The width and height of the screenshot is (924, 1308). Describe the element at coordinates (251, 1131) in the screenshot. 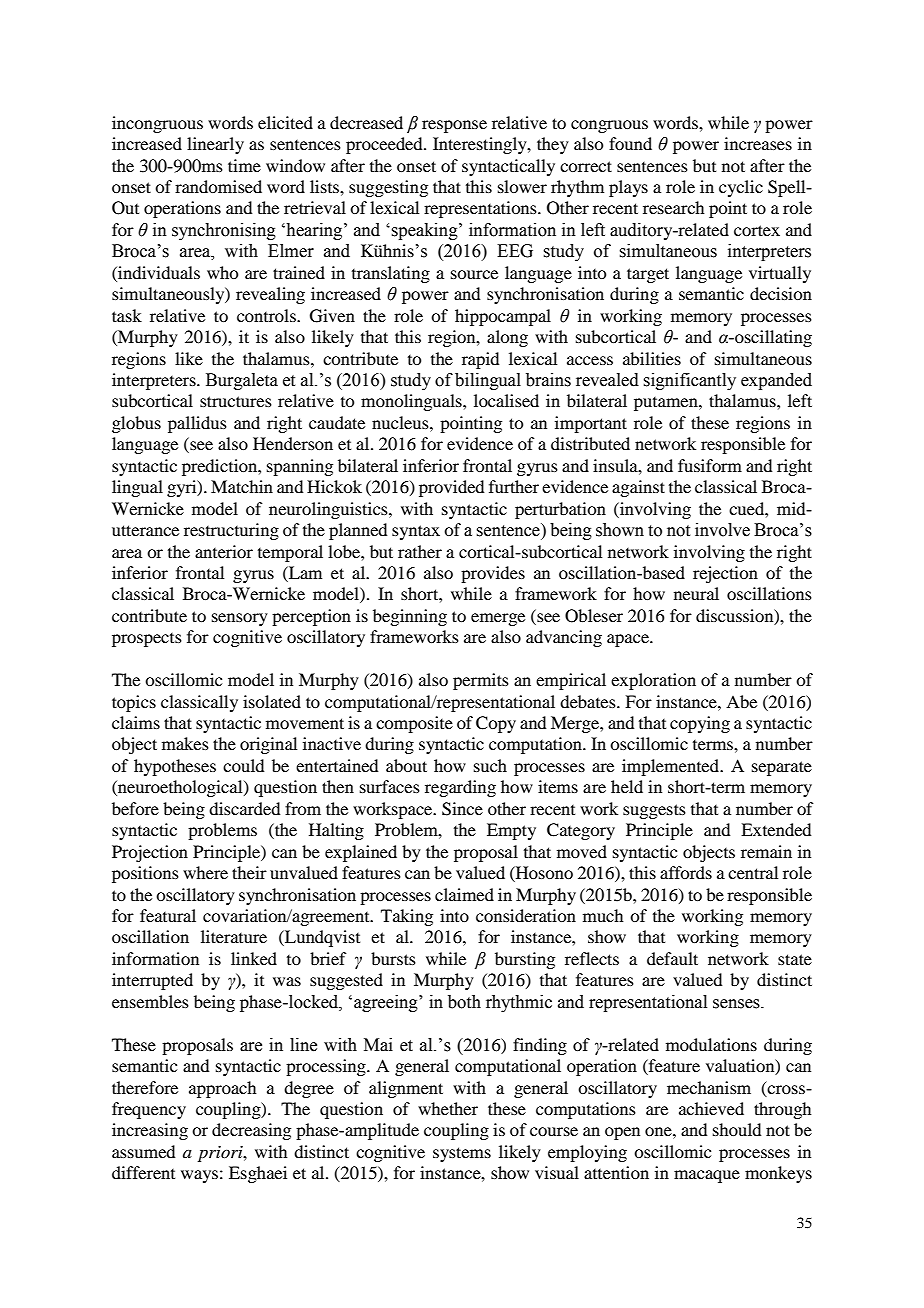

I see `decreasing` at that location.
